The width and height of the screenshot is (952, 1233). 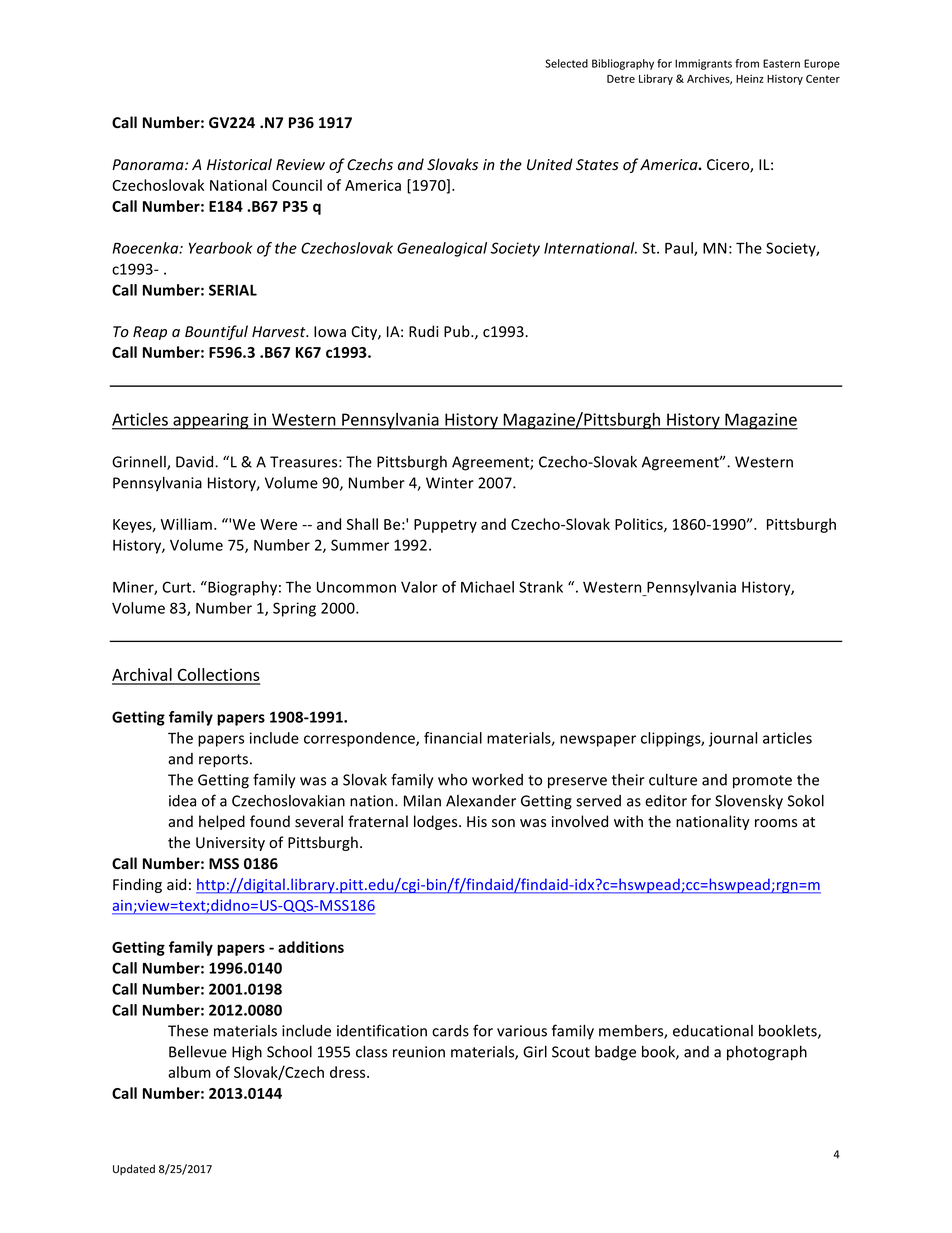 What do you see at coordinates (239, 164) in the screenshot?
I see `Historical` at bounding box center [239, 164].
